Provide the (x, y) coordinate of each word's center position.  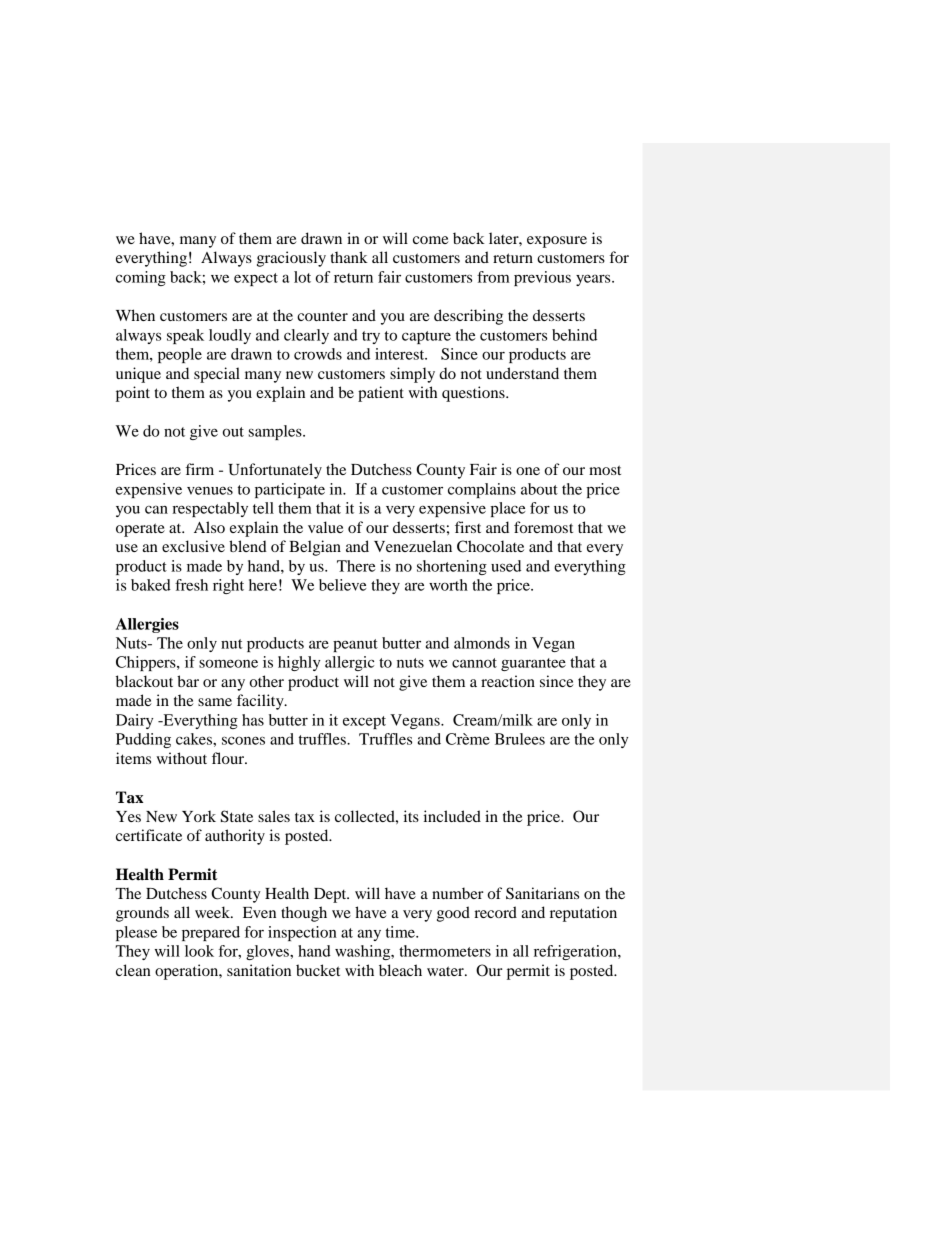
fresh (191, 585)
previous (542, 278)
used (506, 566)
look (199, 951)
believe (342, 585)
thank (349, 257)
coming (141, 278)
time (401, 932)
